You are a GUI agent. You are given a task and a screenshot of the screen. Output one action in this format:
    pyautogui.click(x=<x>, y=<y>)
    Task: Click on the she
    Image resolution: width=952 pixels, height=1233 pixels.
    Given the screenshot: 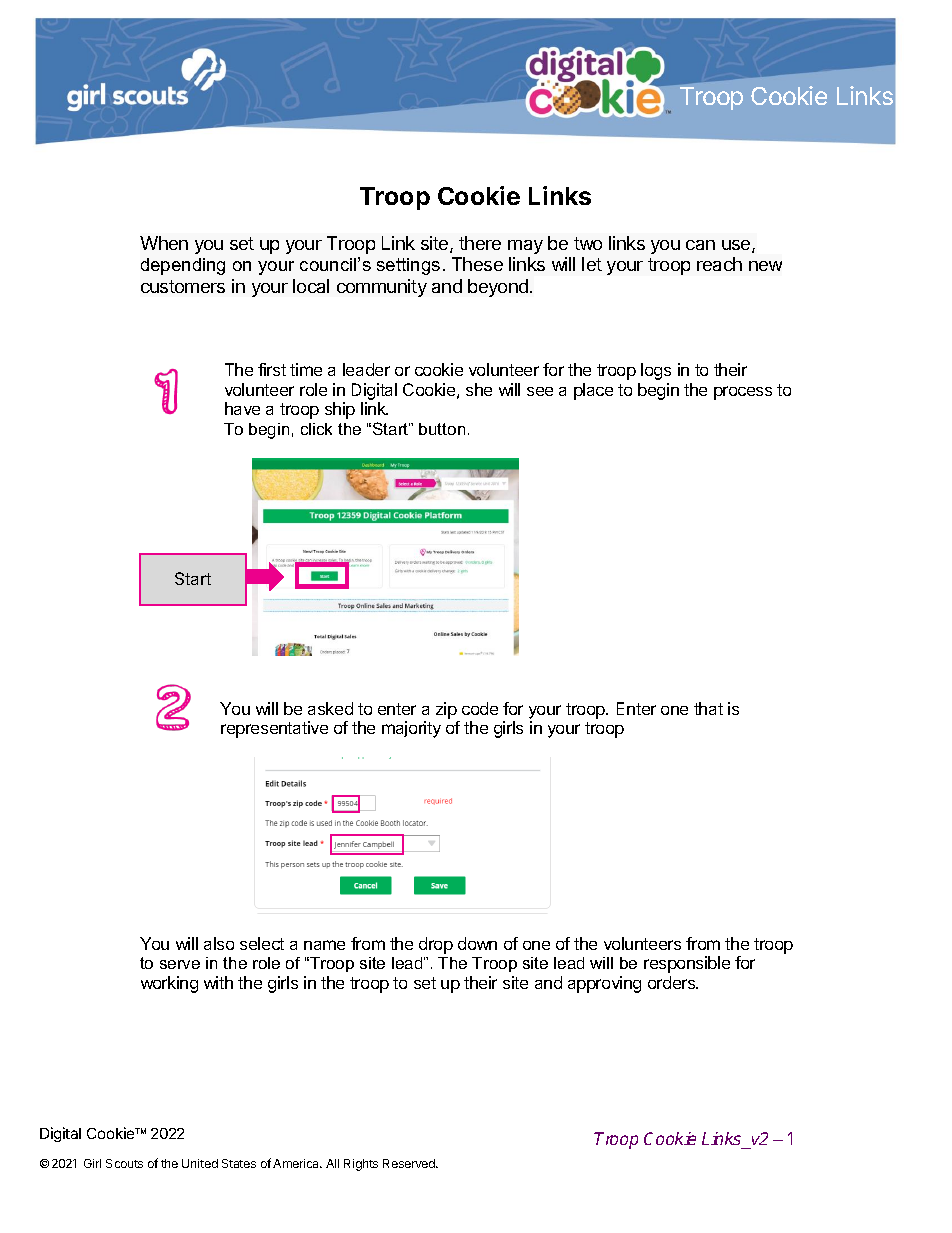 What is the action you would take?
    pyautogui.click(x=479, y=389)
